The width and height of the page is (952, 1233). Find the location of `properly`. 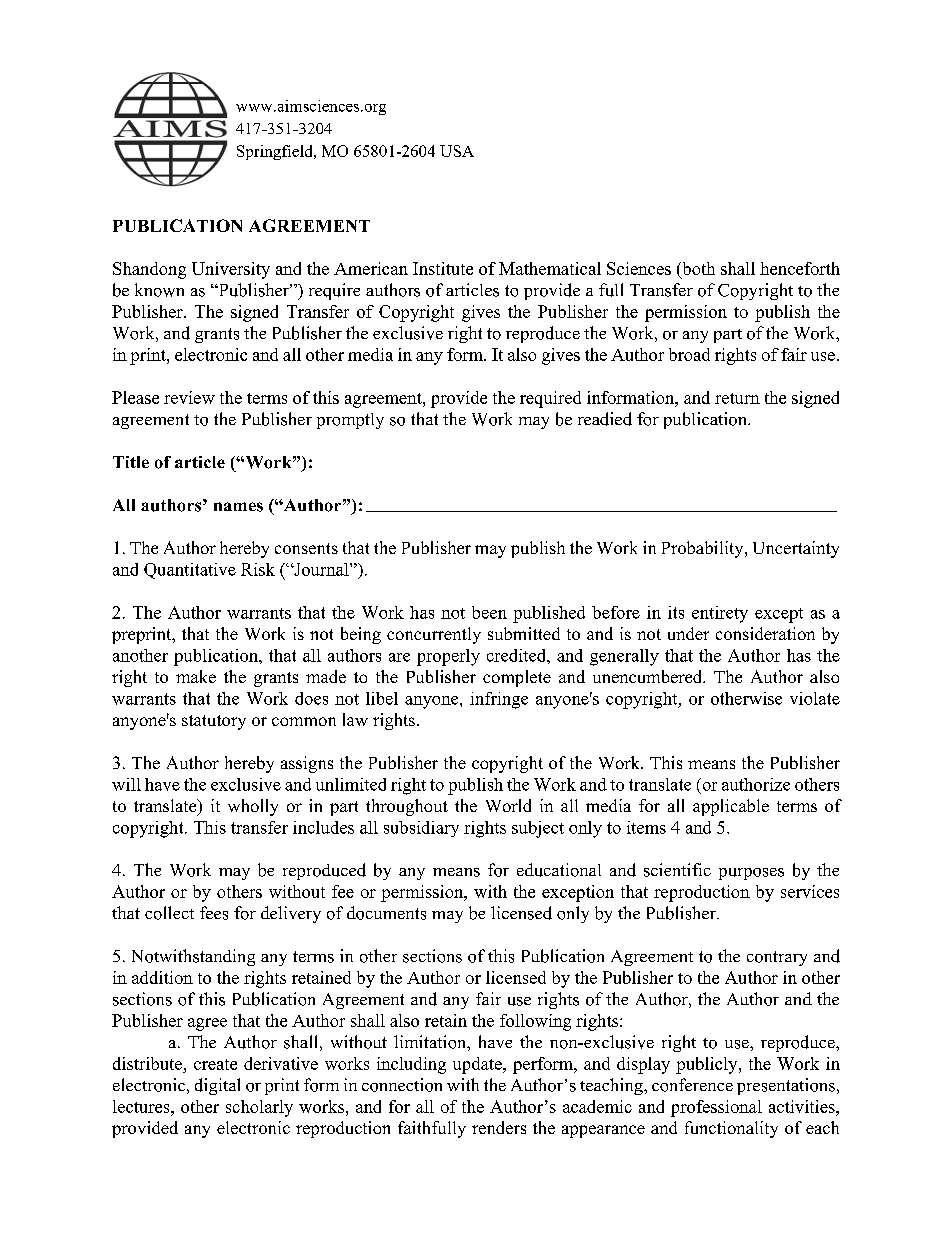

properly is located at coordinates (448, 657).
